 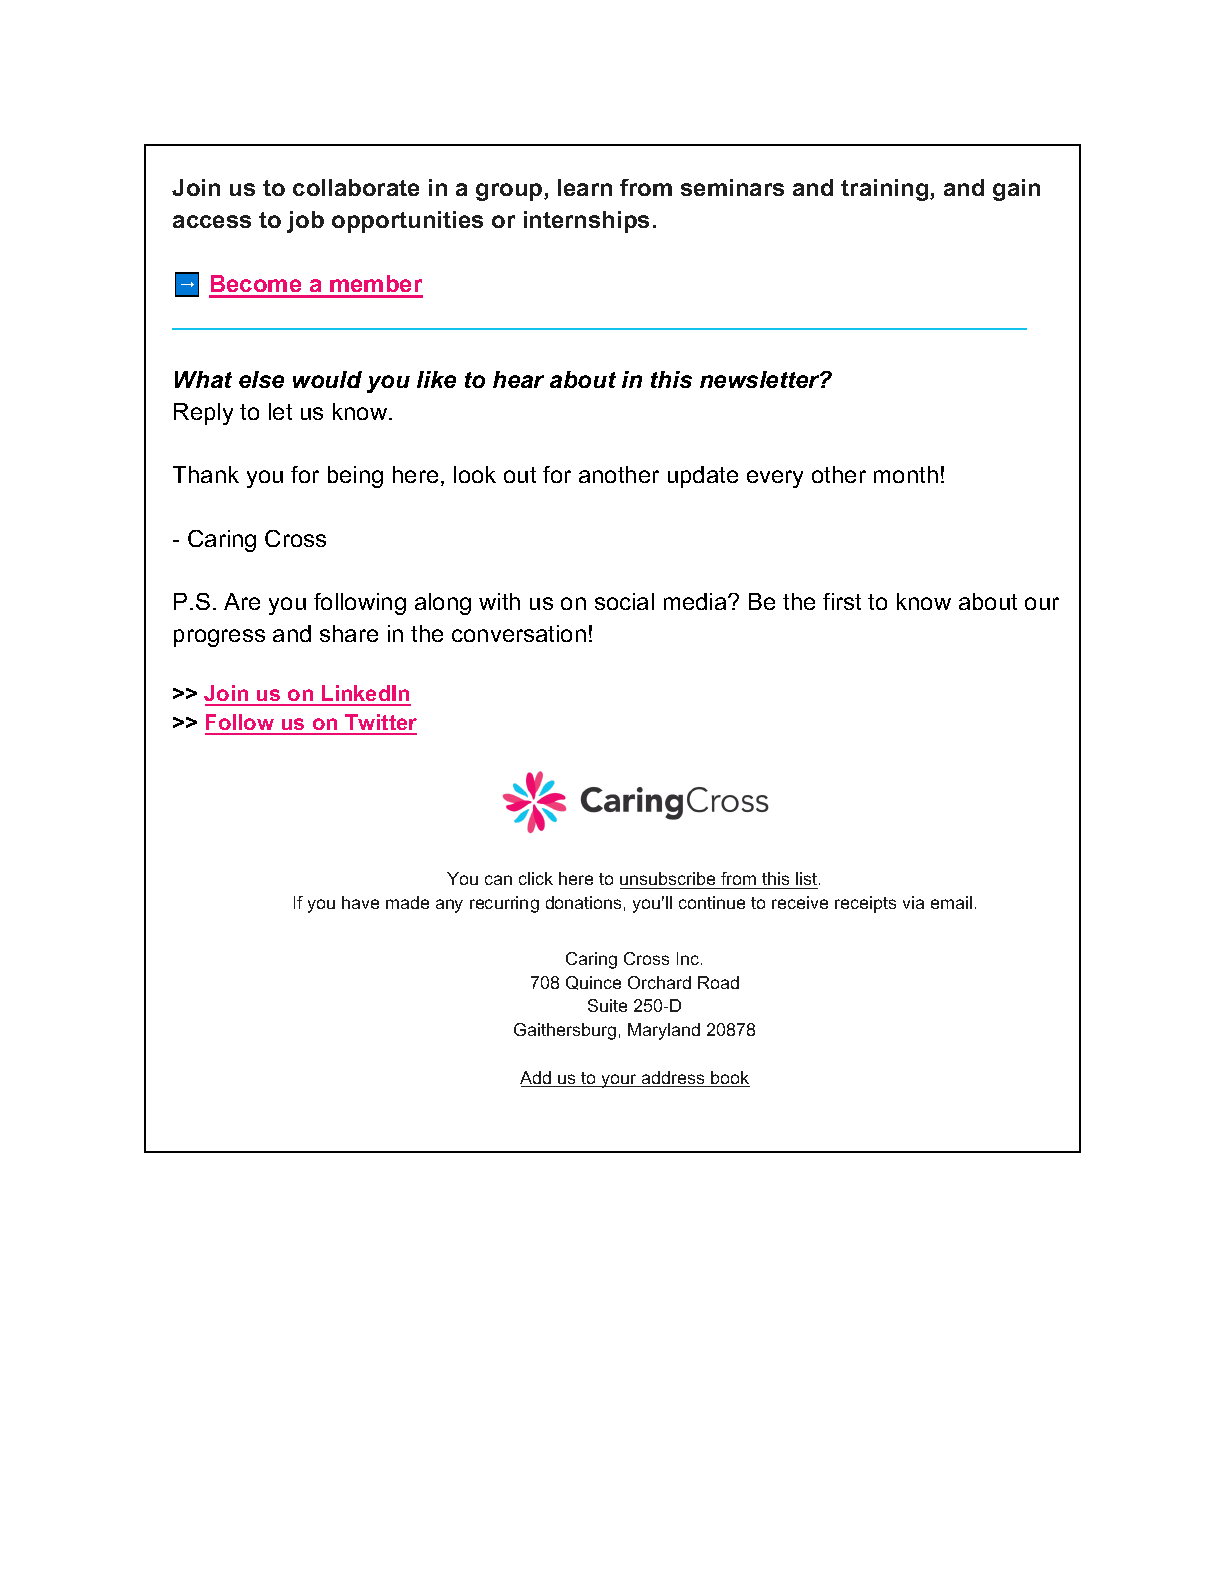 What do you see at coordinates (624, 601) in the image?
I see `social` at bounding box center [624, 601].
